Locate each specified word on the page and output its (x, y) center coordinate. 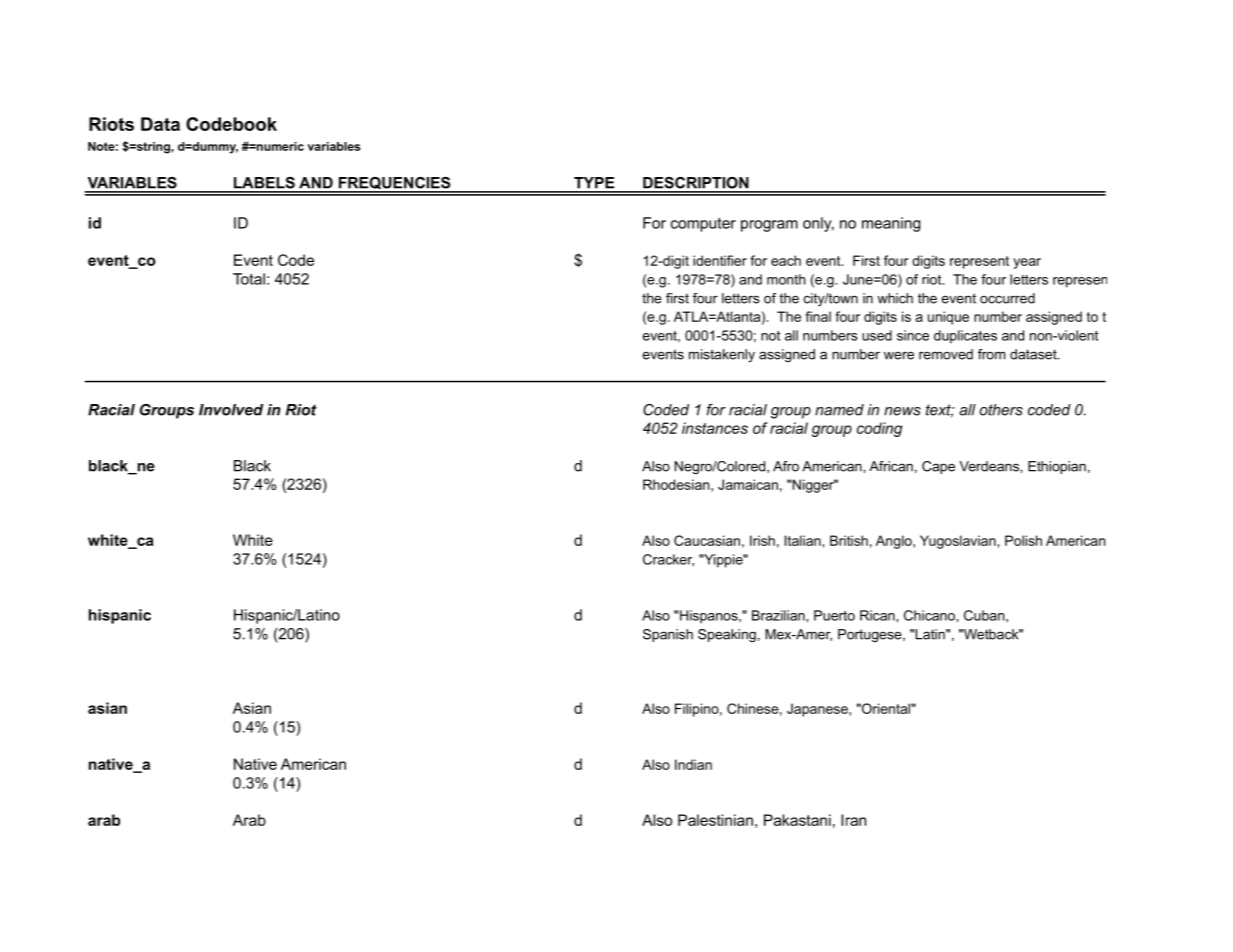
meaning (891, 224)
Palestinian (715, 820)
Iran (853, 820)
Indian (693, 764)
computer (703, 224)
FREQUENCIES (394, 184)
